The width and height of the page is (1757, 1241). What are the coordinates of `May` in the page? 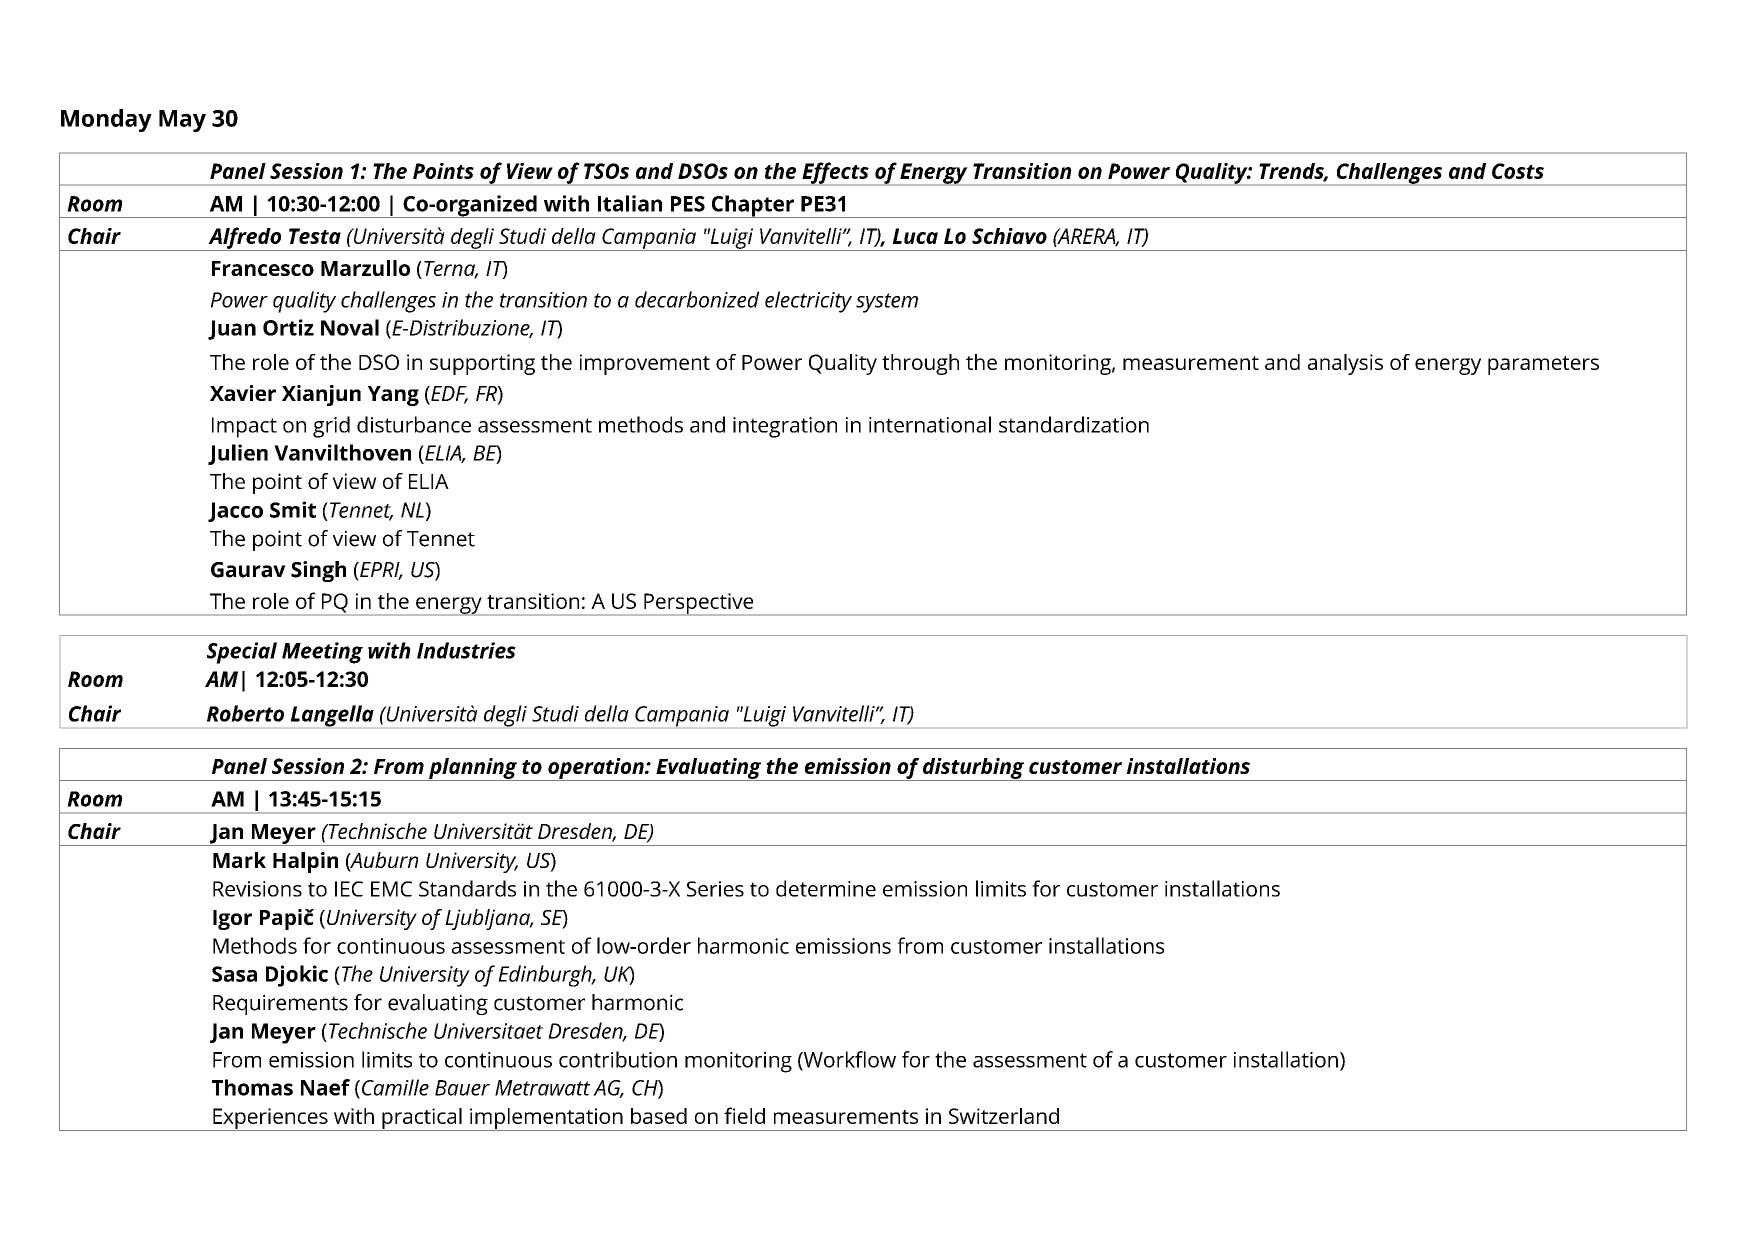 It's located at (182, 121).
